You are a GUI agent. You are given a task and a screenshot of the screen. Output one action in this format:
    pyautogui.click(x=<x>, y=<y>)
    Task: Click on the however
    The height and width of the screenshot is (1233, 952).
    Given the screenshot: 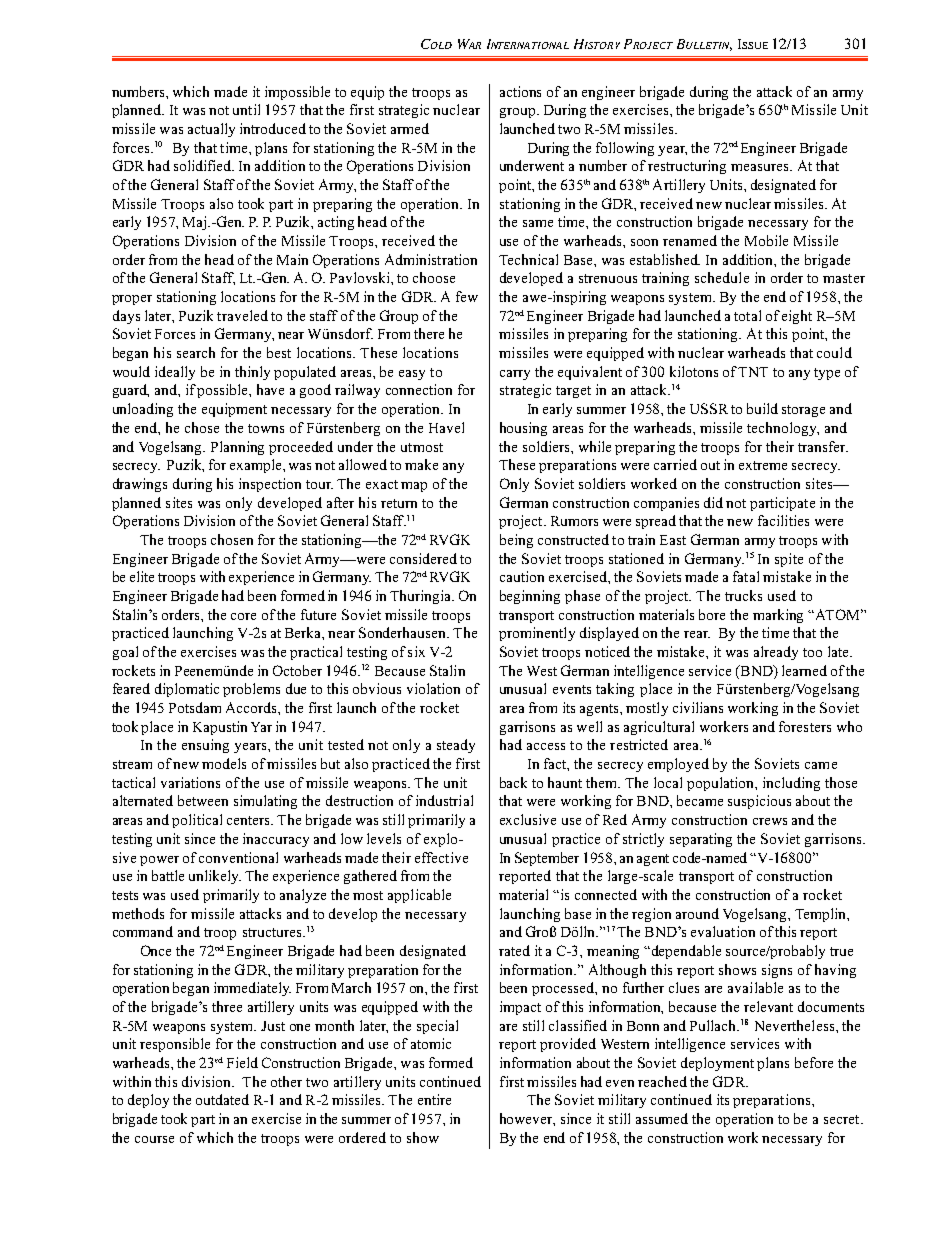 What is the action you would take?
    pyautogui.click(x=527, y=1119)
